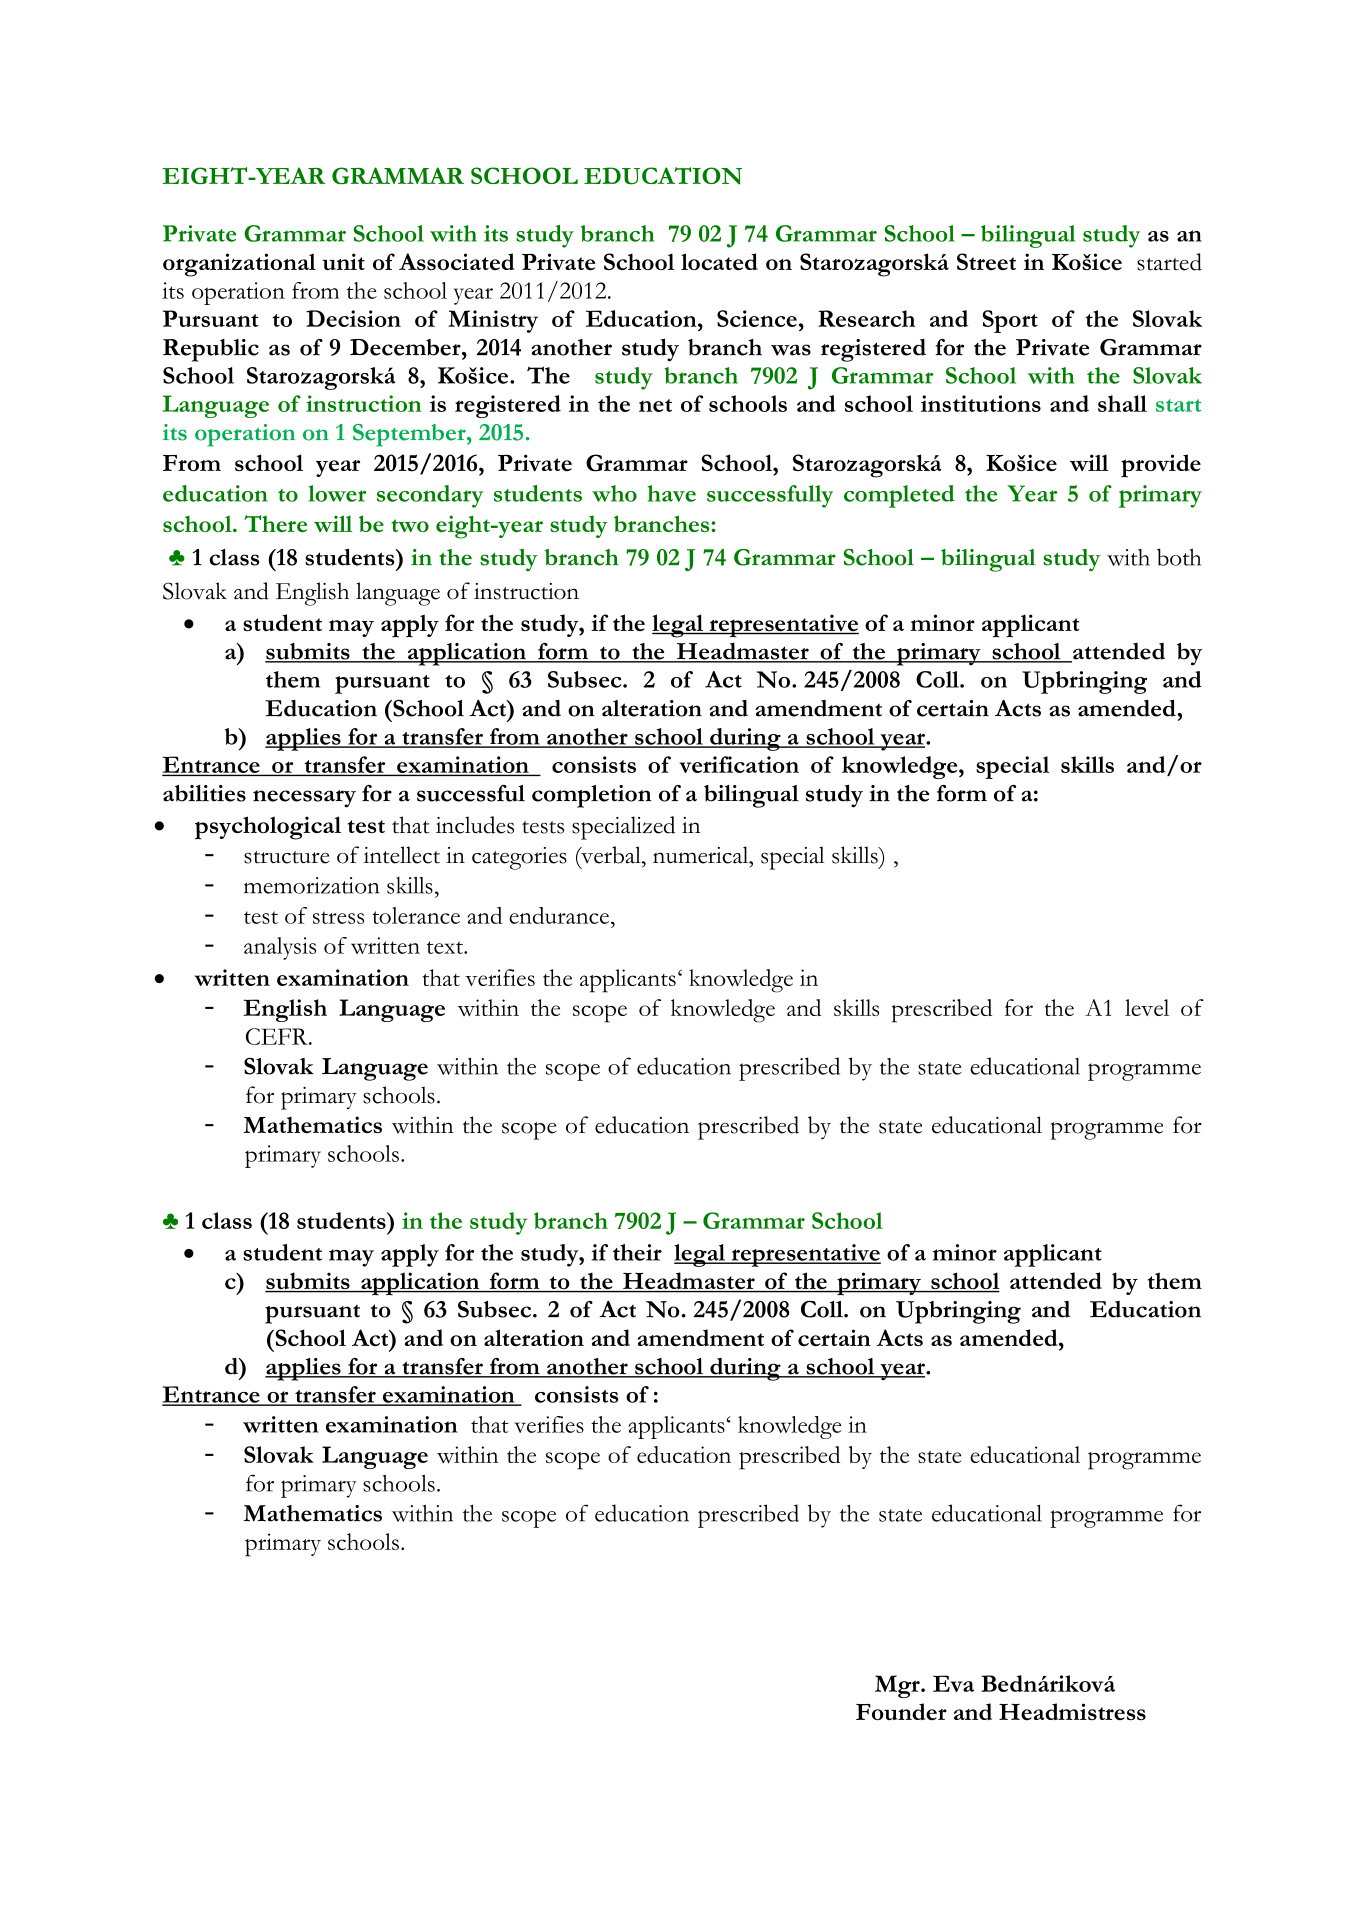 This image has width=1364, height=1930. Describe the element at coordinates (304, 799) in the image. I see `necessary` at that location.
